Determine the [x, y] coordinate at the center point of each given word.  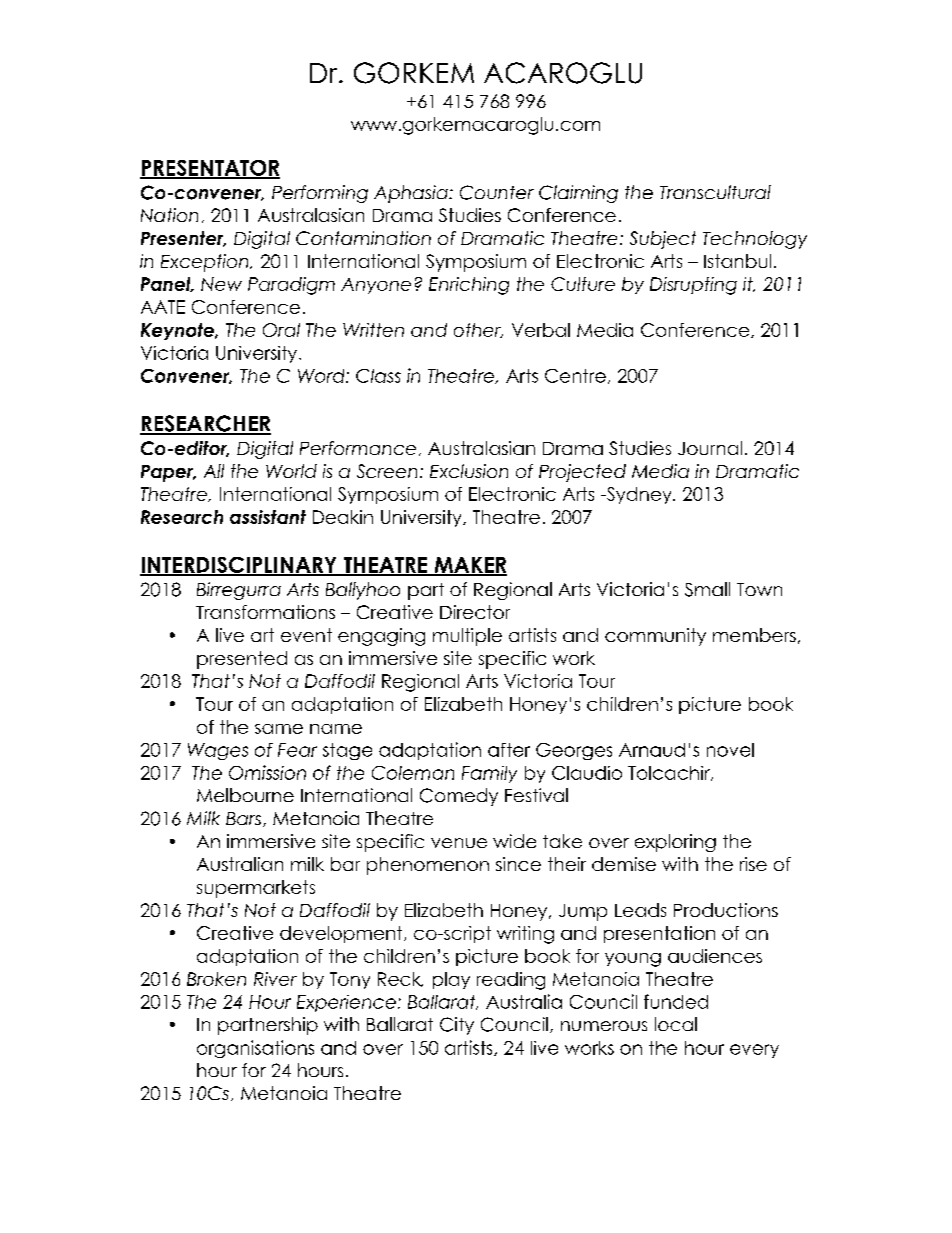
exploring [675, 843]
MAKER [469, 566]
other [478, 330]
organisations [255, 1049]
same [279, 729]
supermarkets [256, 889]
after [509, 750]
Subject [663, 240]
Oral [281, 330]
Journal [710, 448]
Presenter [183, 239]
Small [707, 589]
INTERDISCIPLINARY [239, 566]
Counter [497, 192]
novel [730, 750]
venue [459, 843]
